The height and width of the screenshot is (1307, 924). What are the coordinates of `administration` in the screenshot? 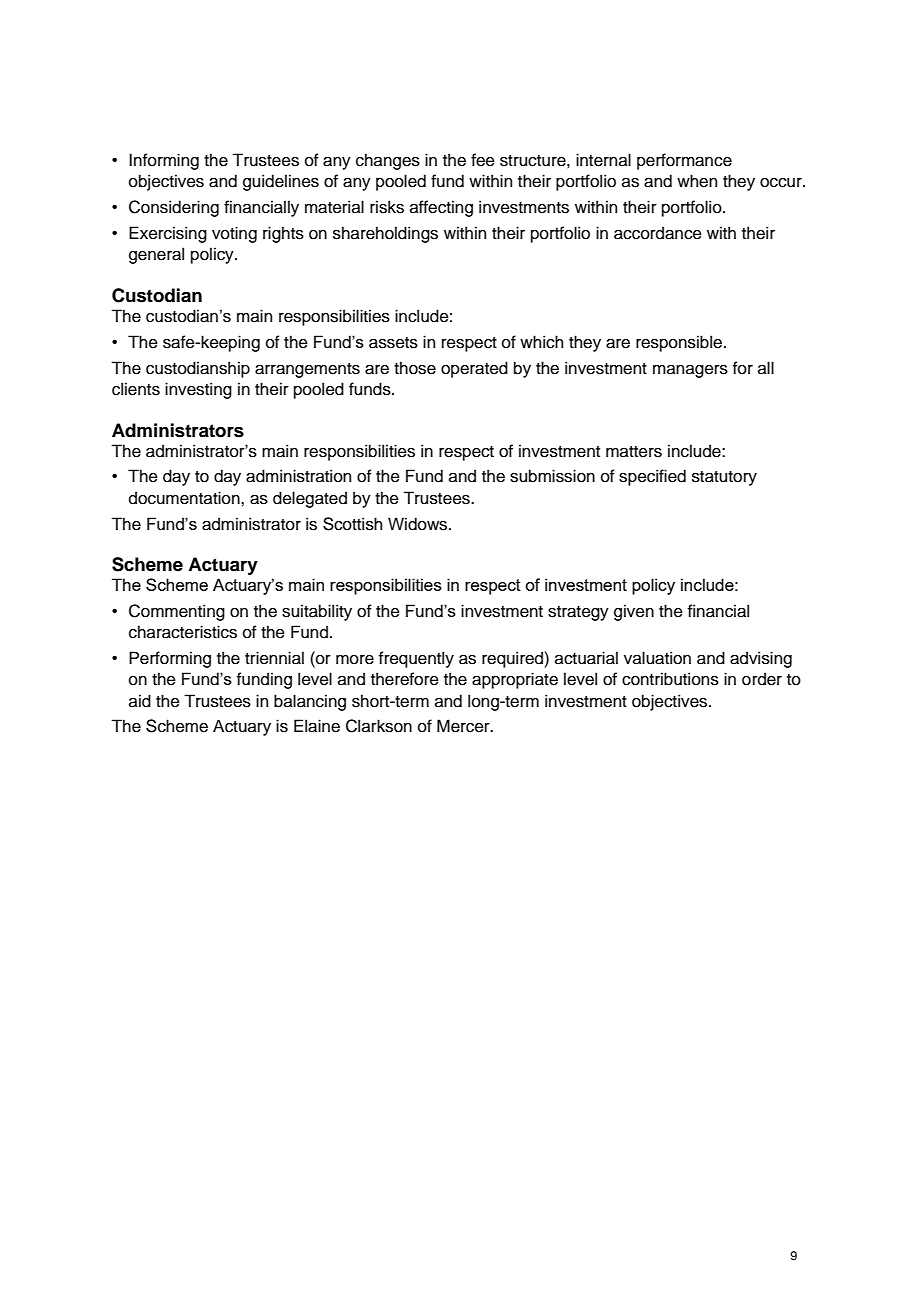 It's located at (298, 476).
